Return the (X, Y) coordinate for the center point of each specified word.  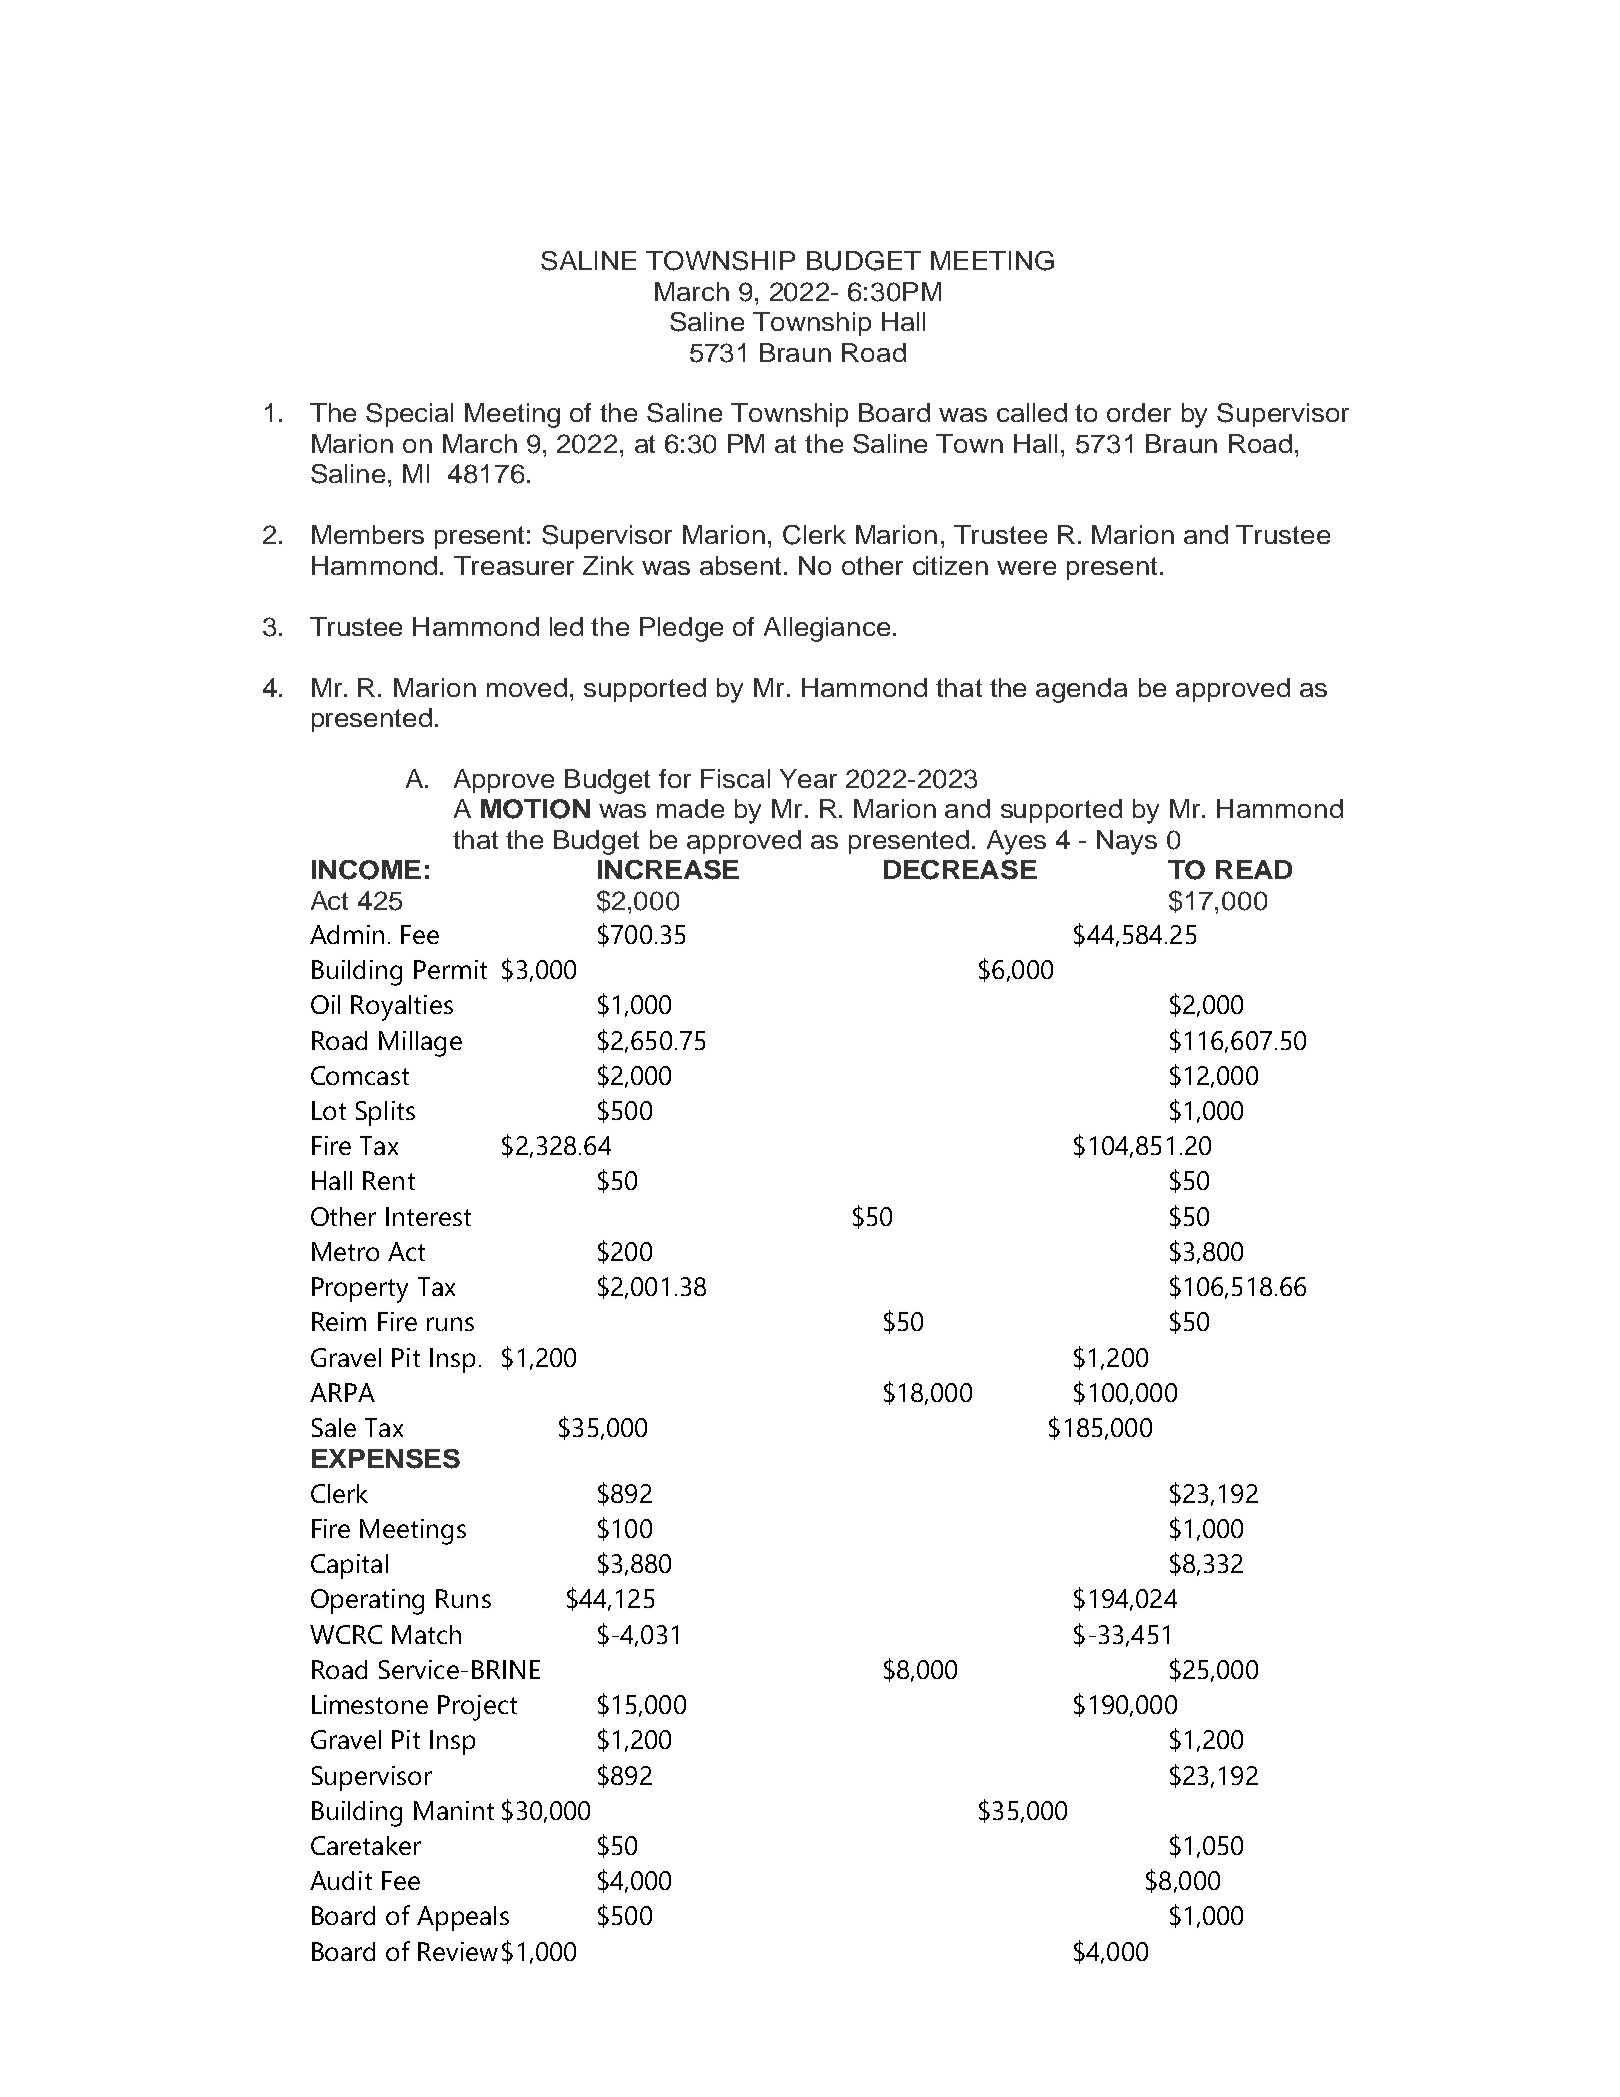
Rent (389, 1180)
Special (409, 415)
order (1139, 412)
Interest (428, 1216)
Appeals (463, 1918)
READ (1254, 869)
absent (740, 565)
